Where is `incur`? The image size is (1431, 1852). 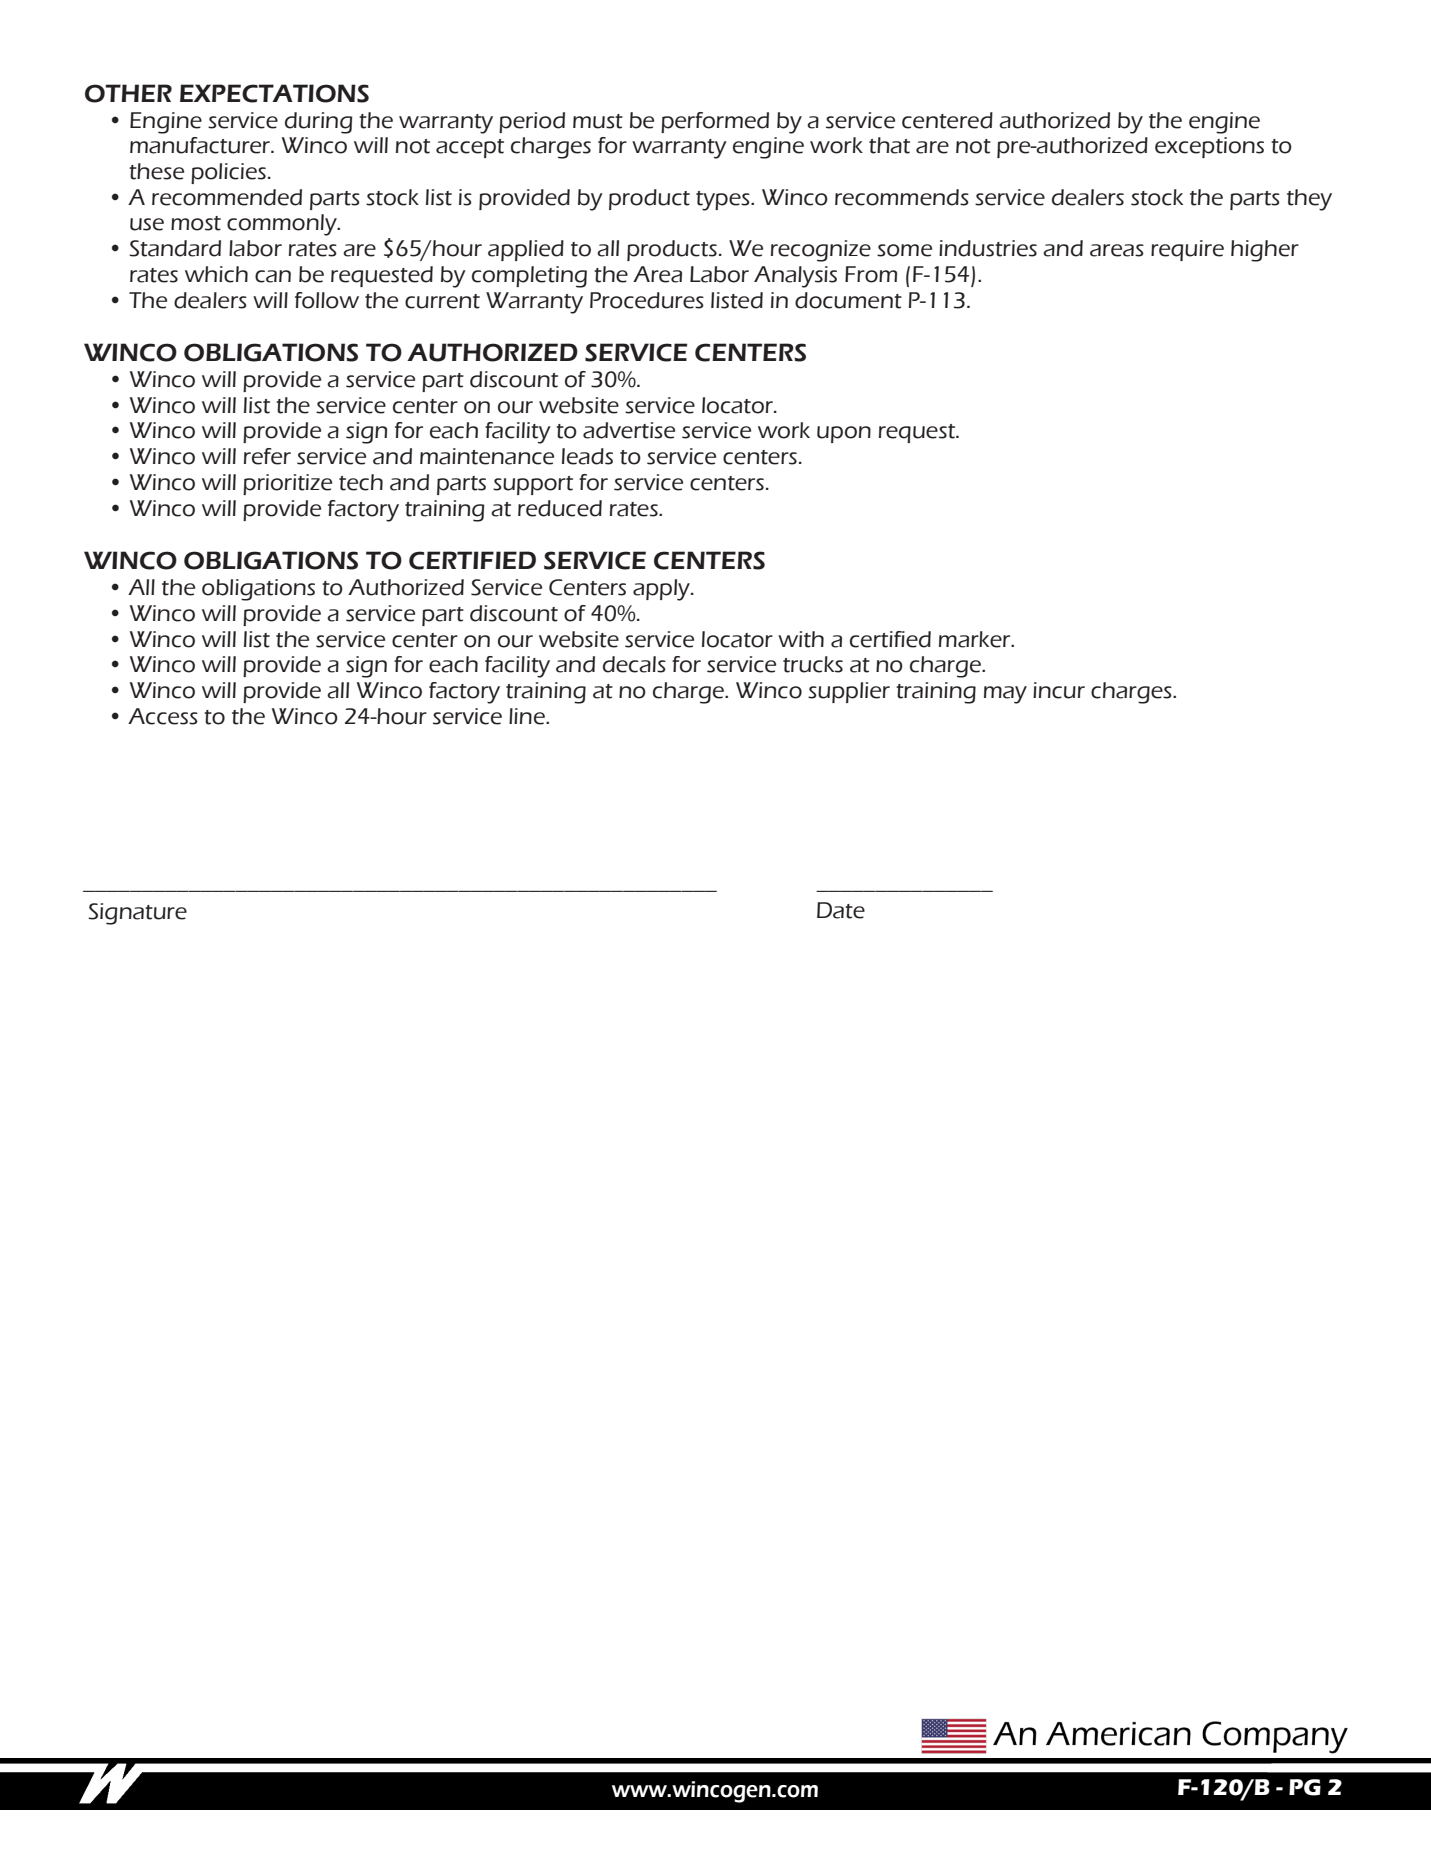 incur is located at coordinates (1059, 690).
